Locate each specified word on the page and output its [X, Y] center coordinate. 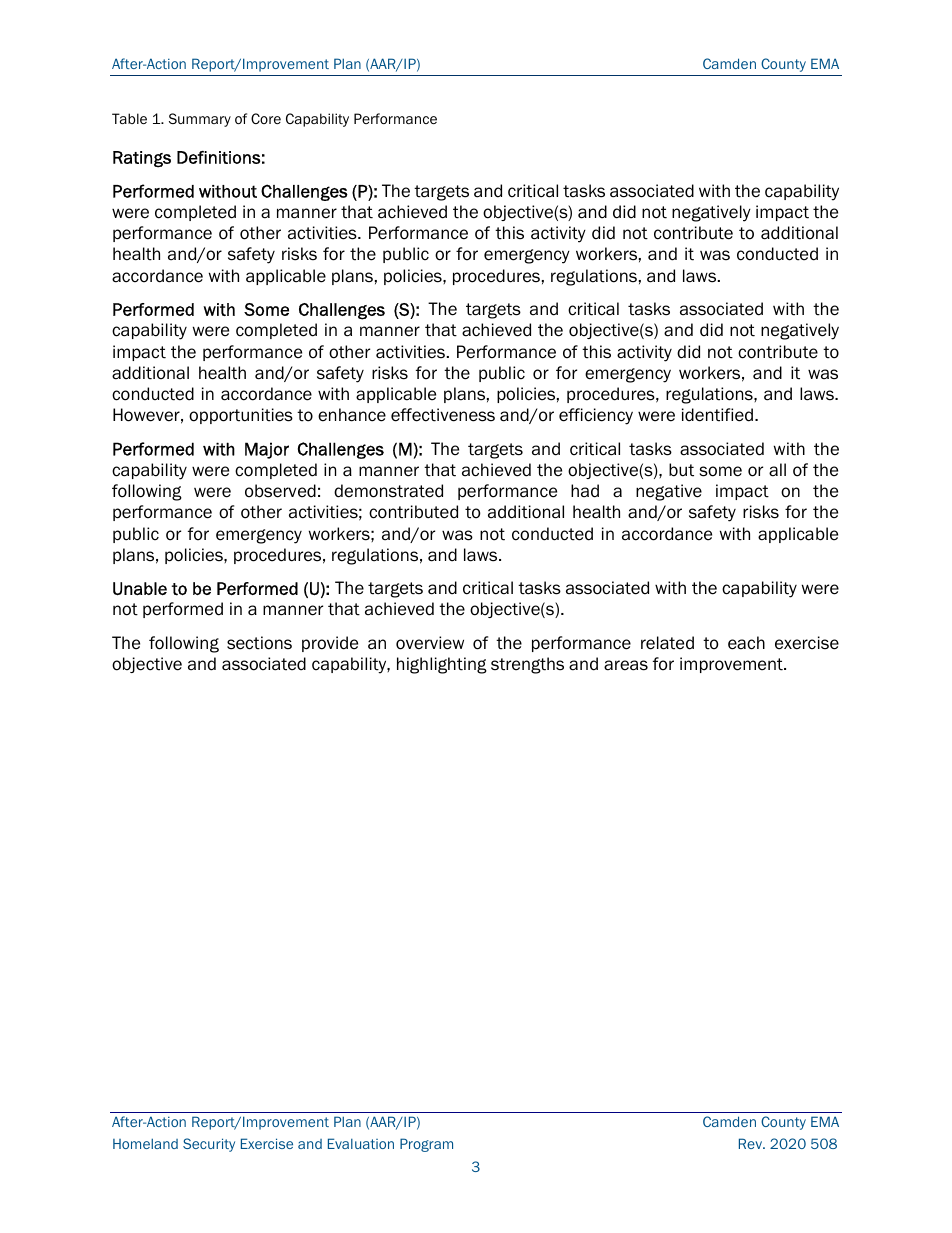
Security [209, 1145]
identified [717, 415]
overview [430, 643]
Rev [752, 1143]
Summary [200, 120]
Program [426, 1145]
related [667, 643]
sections [259, 643]
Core [266, 118]
